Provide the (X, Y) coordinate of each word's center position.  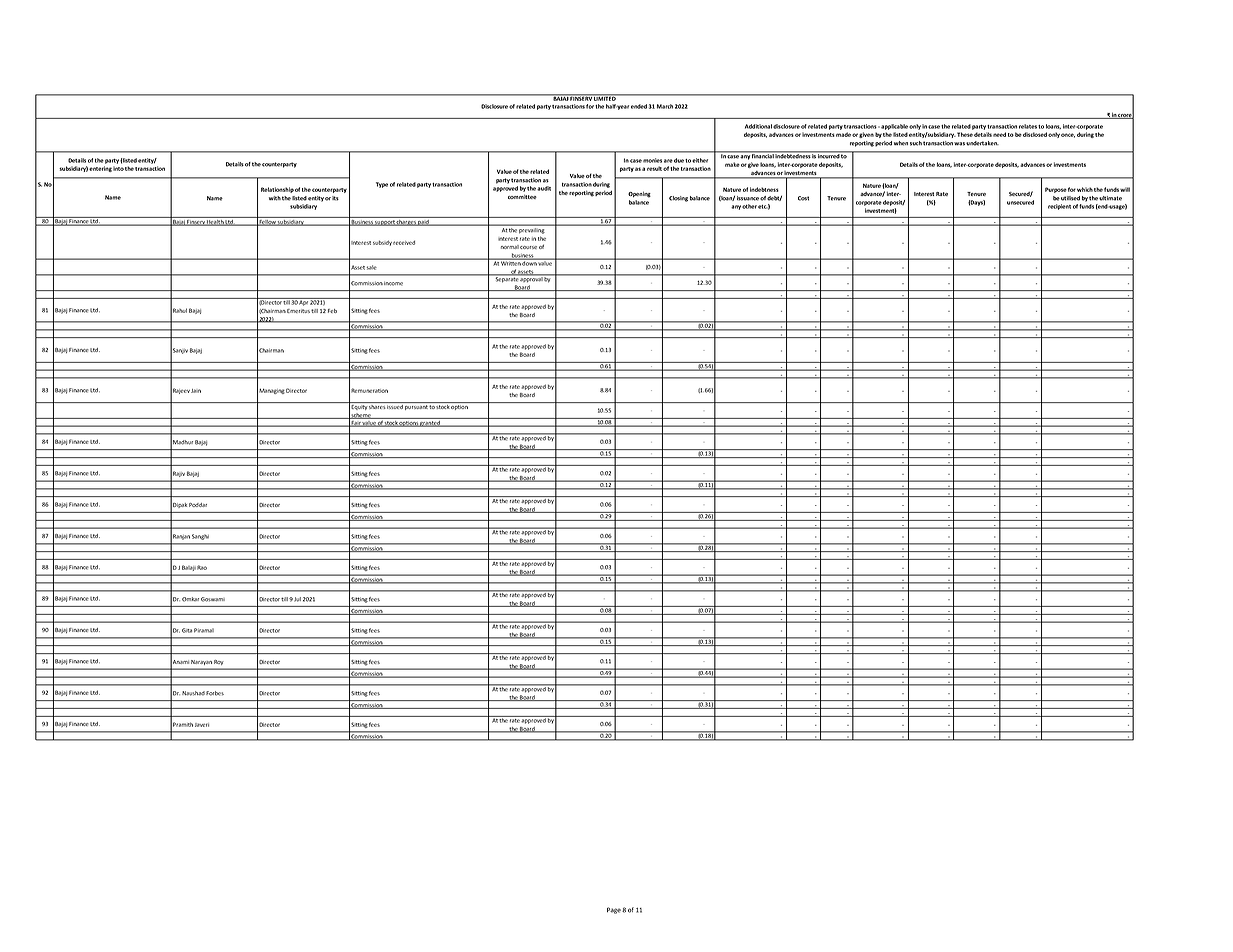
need (999, 134)
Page (614, 910)
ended (639, 106)
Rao (202, 567)
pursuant (416, 407)
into (118, 168)
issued (395, 405)
